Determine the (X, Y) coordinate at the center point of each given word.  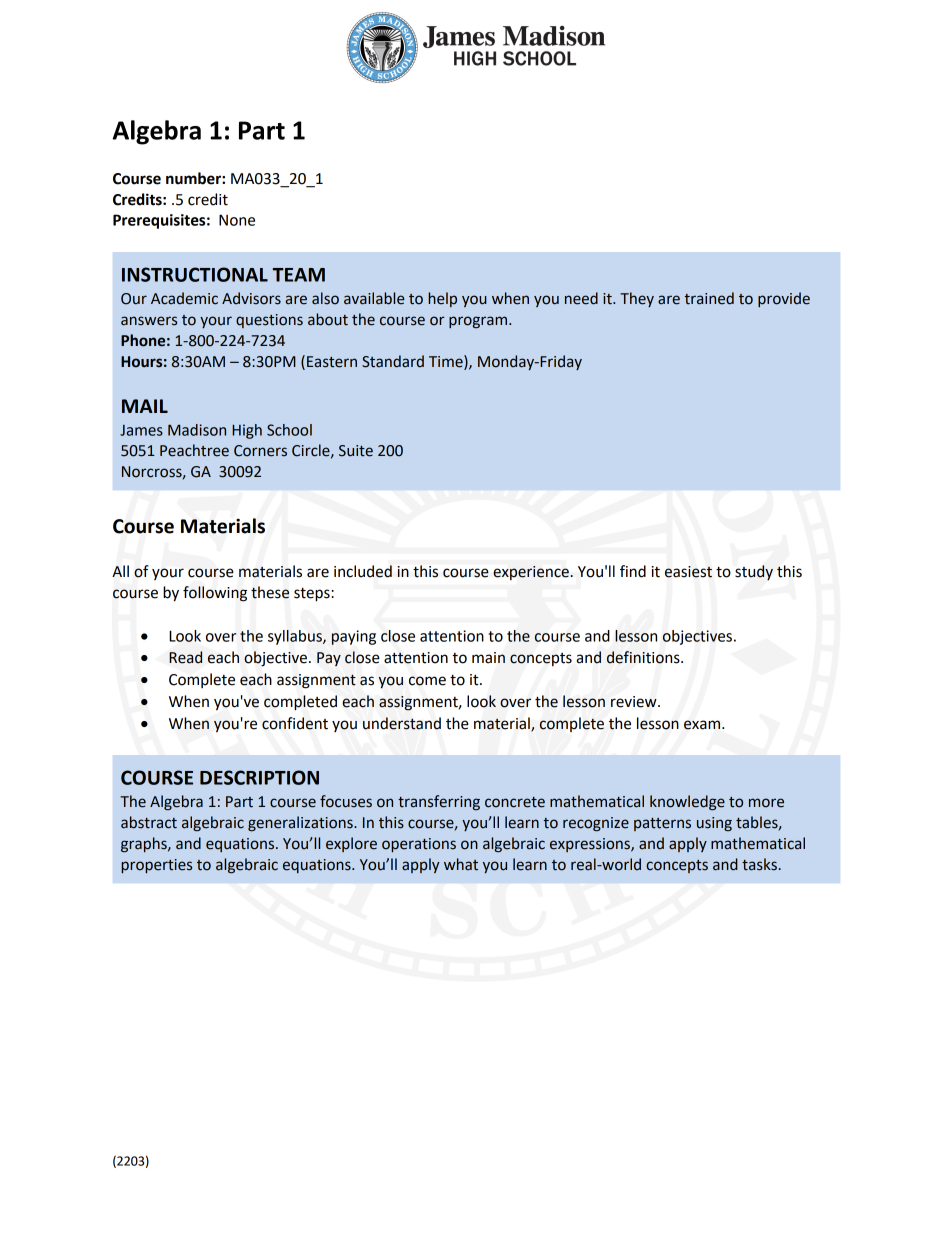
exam (703, 725)
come (427, 681)
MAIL (145, 406)
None (237, 220)
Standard (393, 361)
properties (156, 866)
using (714, 824)
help (442, 299)
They (637, 299)
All (120, 571)
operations (419, 845)
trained (709, 298)
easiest (688, 572)
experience (531, 573)
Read (185, 657)
